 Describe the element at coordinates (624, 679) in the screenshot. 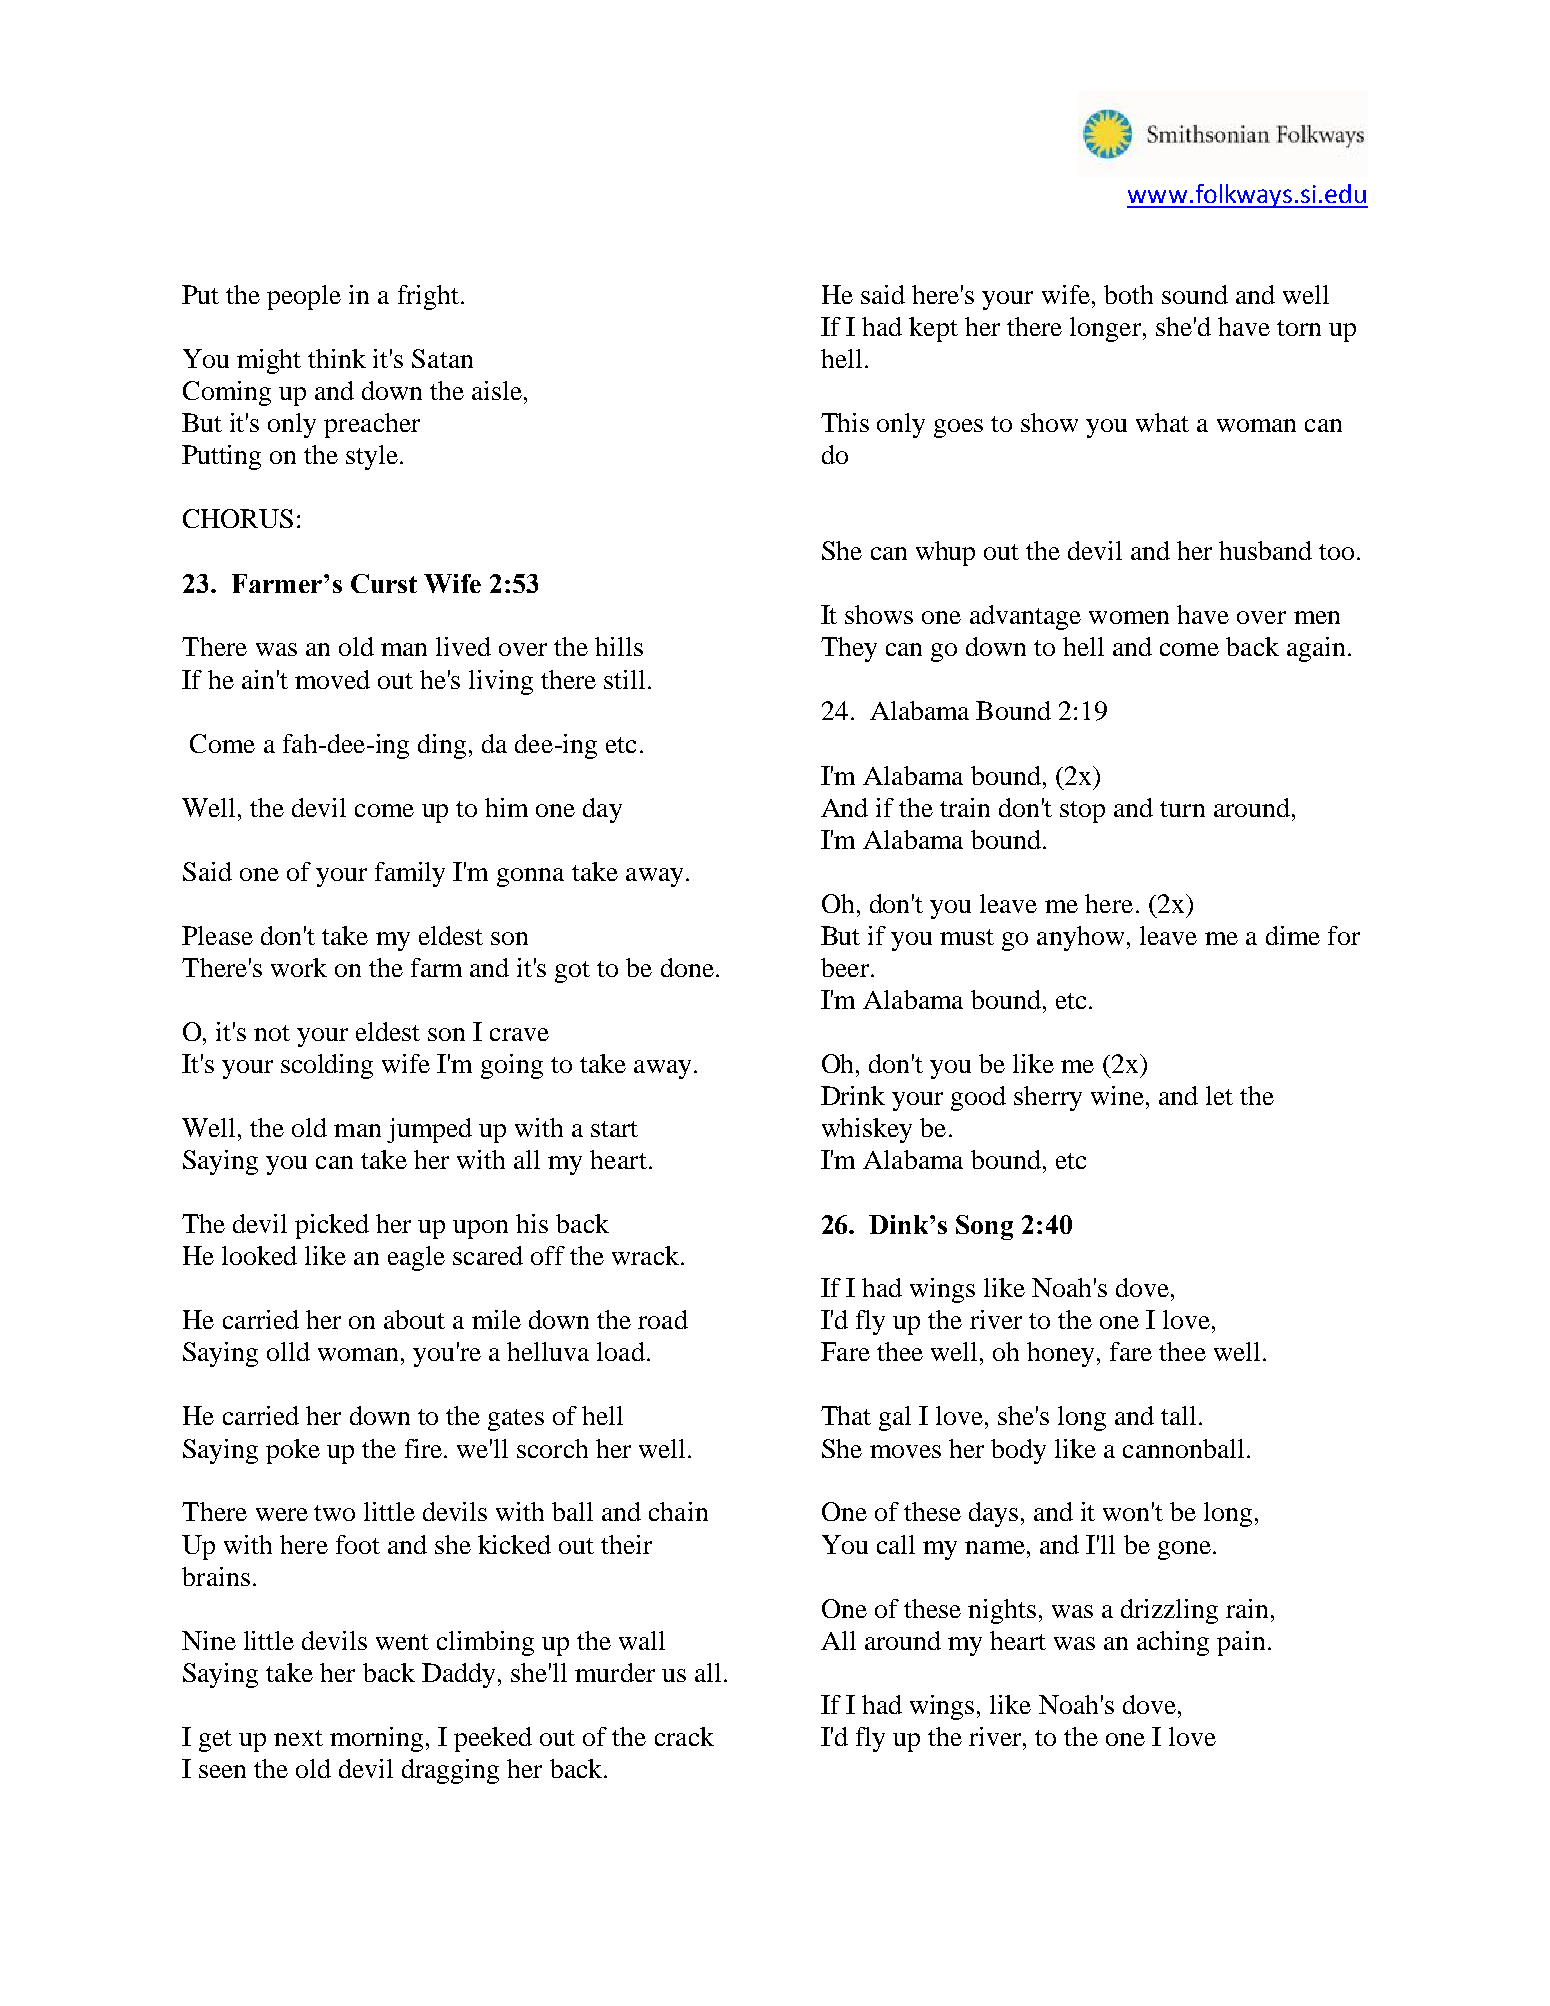

I see `still` at that location.
